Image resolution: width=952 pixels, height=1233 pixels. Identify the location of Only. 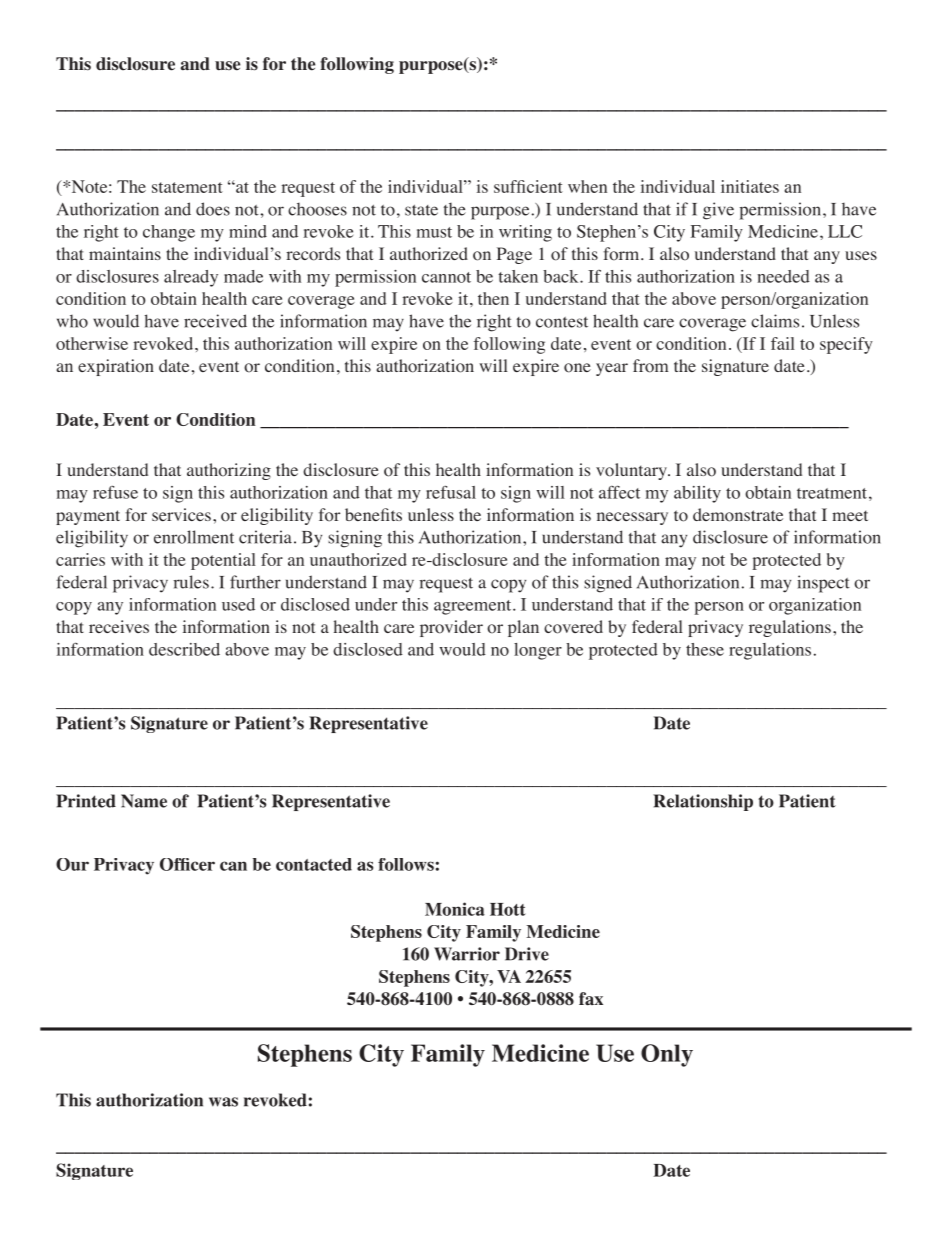
(667, 1055).
